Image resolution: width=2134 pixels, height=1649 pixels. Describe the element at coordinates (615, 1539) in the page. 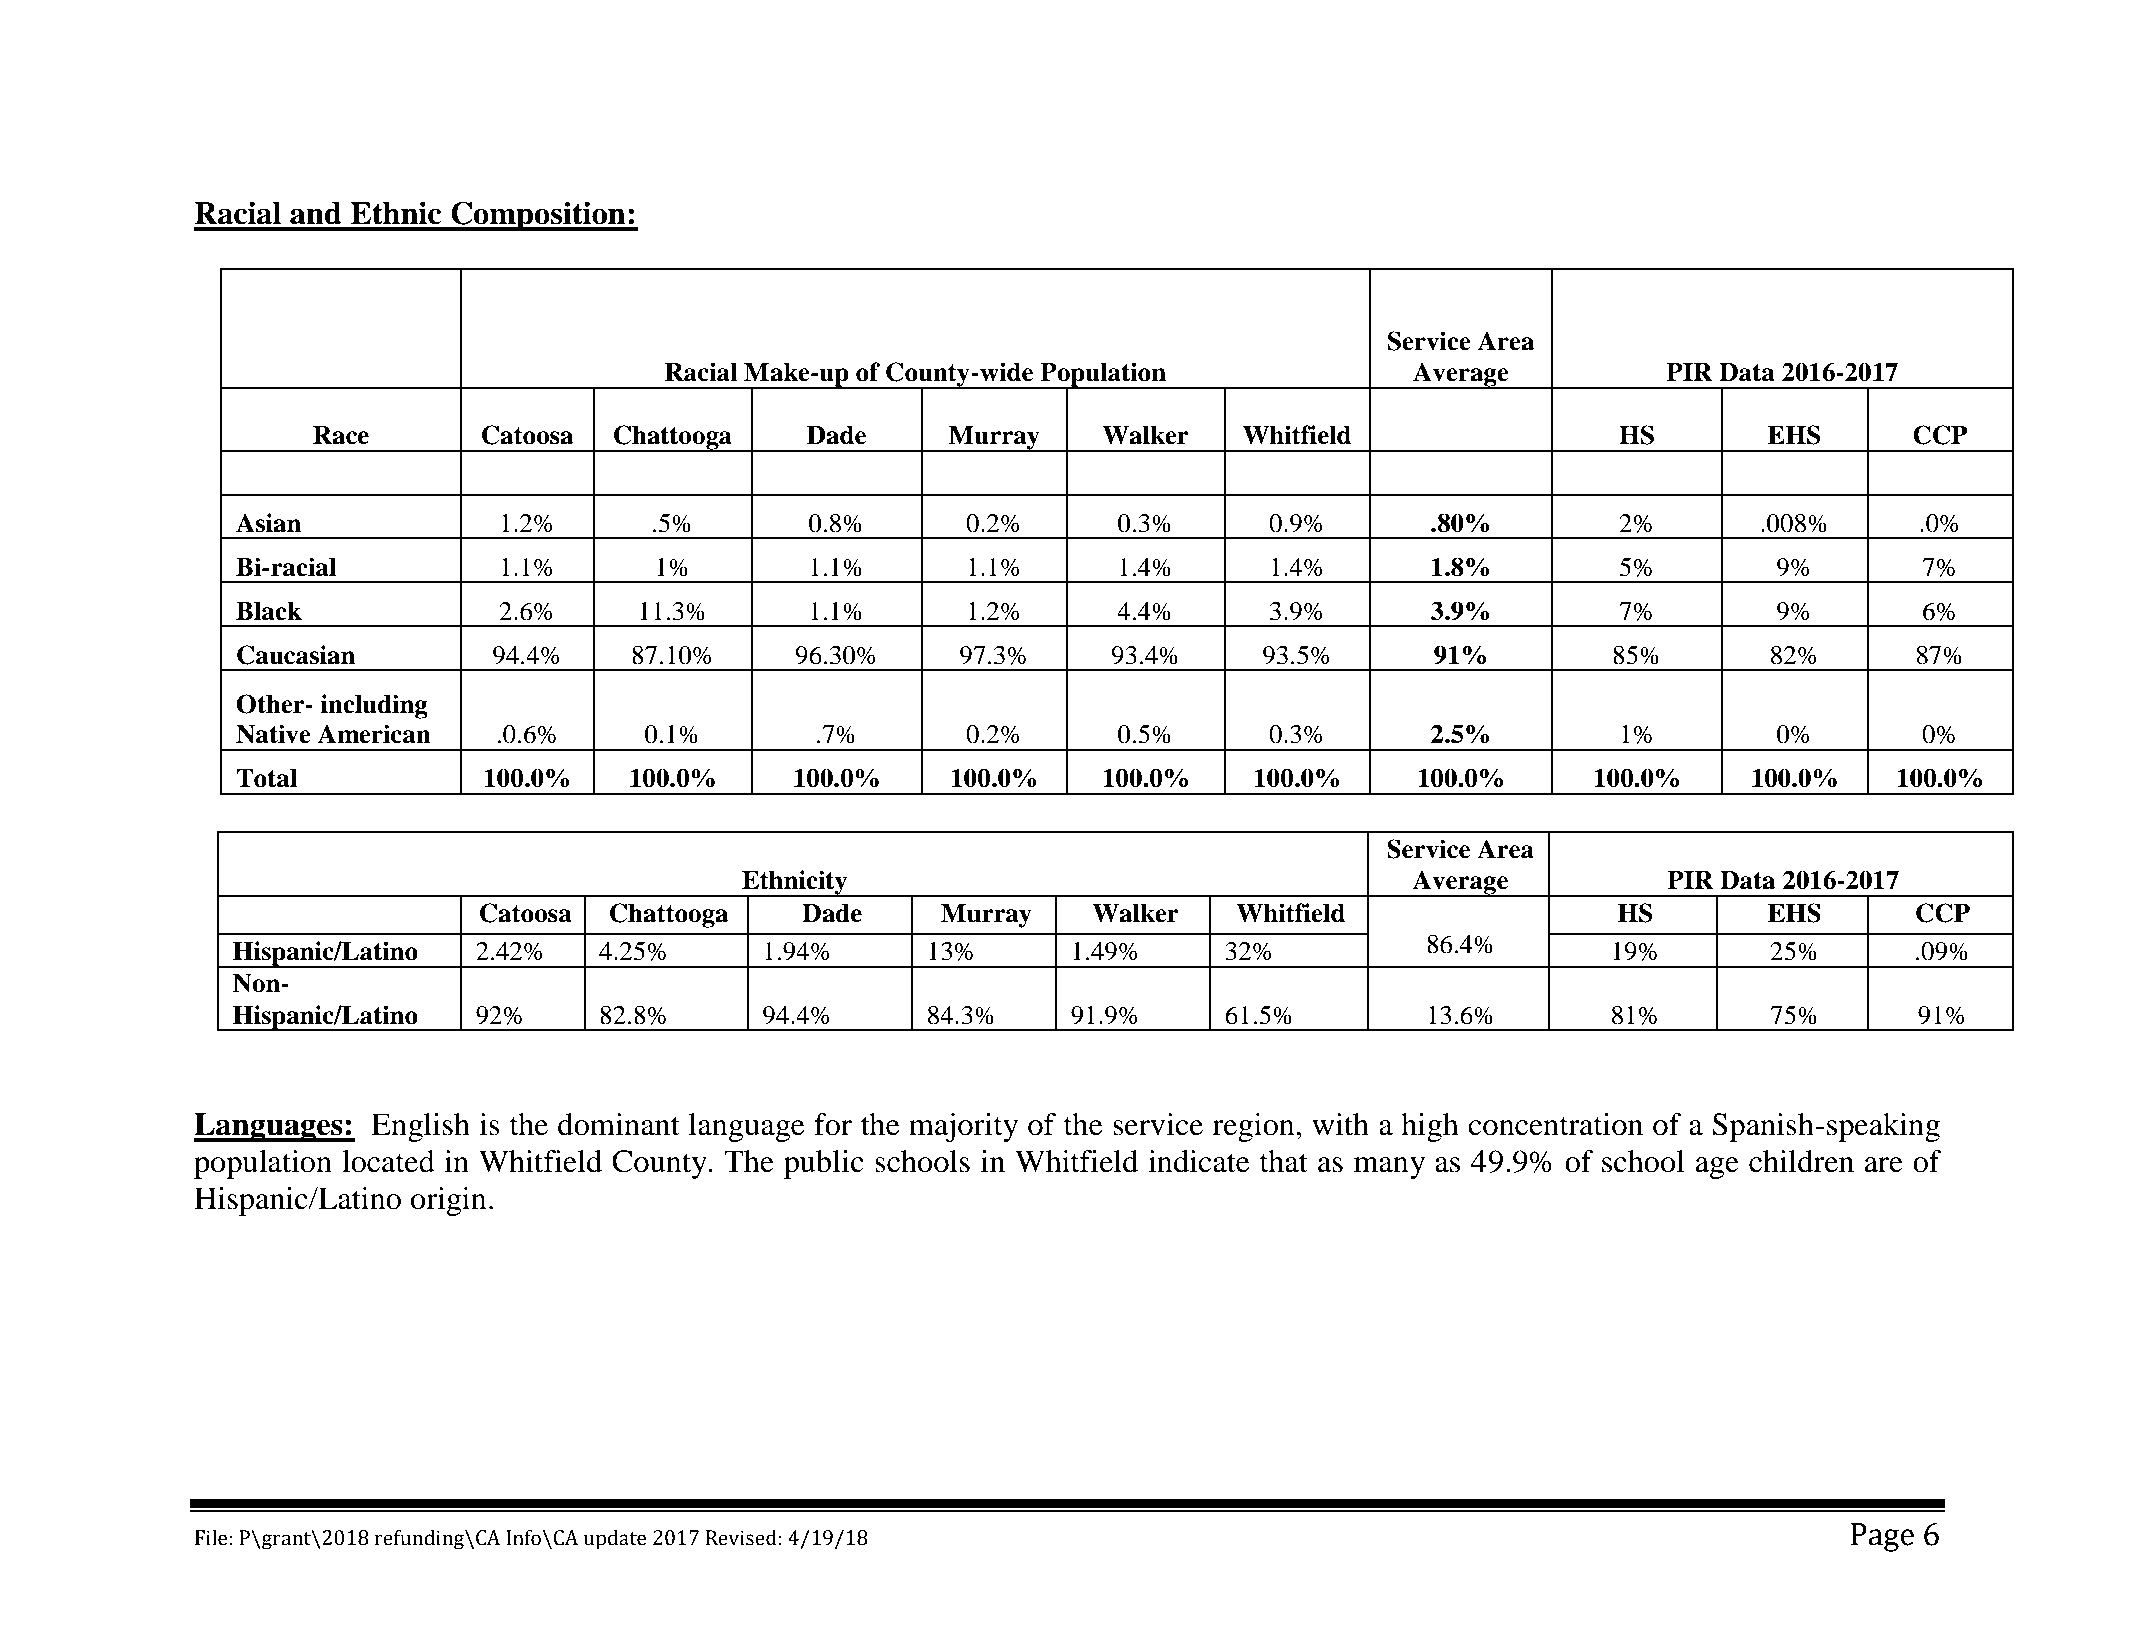

I see `update` at that location.
